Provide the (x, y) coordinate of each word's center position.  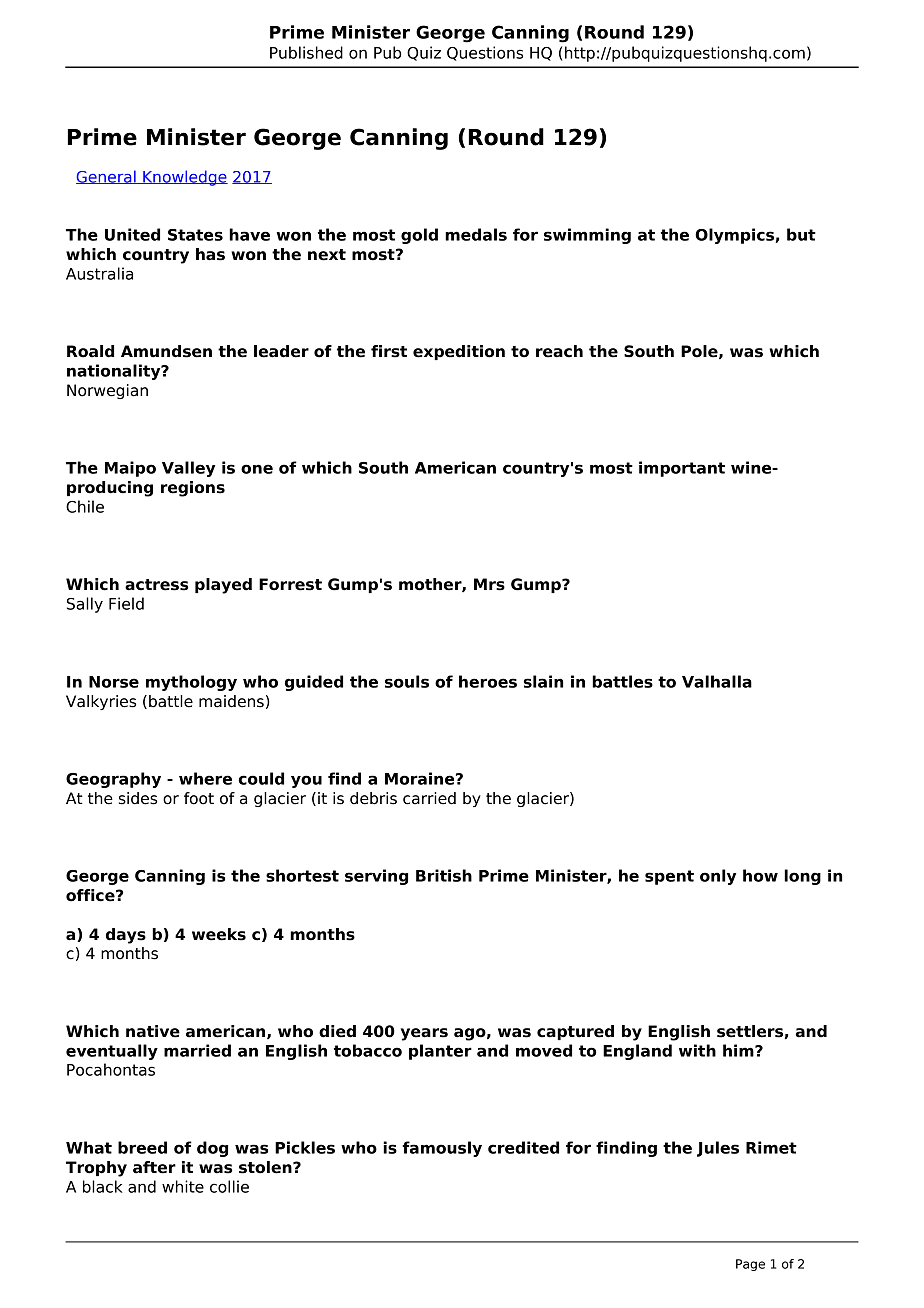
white (183, 1186)
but (801, 234)
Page (750, 1265)
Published (306, 52)
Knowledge (184, 178)
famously (442, 1149)
